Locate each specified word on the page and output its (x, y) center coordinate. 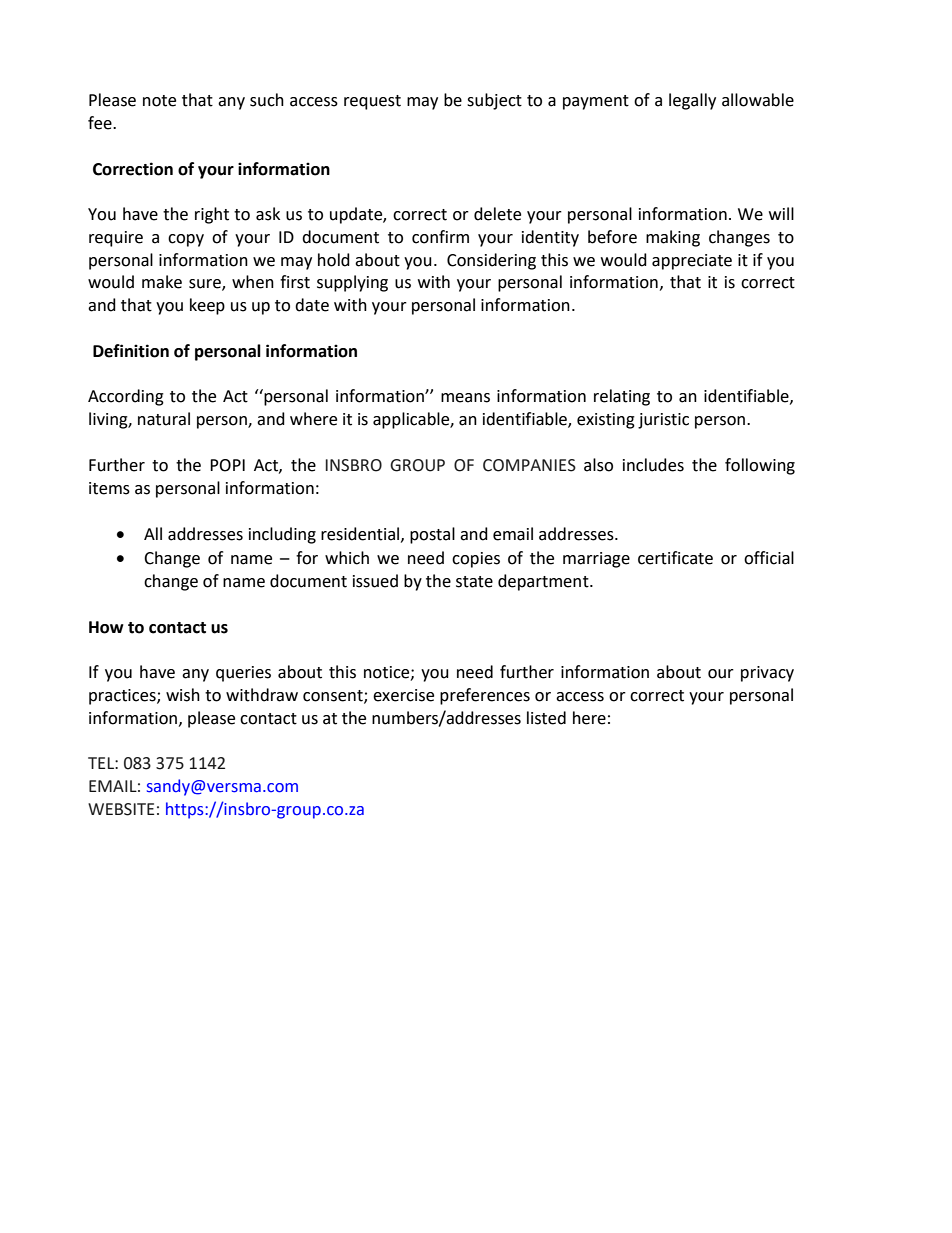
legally (692, 101)
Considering (491, 261)
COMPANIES (529, 465)
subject (494, 101)
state (474, 582)
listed (546, 718)
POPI (227, 465)
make (162, 282)
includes (653, 465)
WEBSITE (121, 809)
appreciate (692, 262)
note (159, 101)
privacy (767, 674)
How (106, 627)
